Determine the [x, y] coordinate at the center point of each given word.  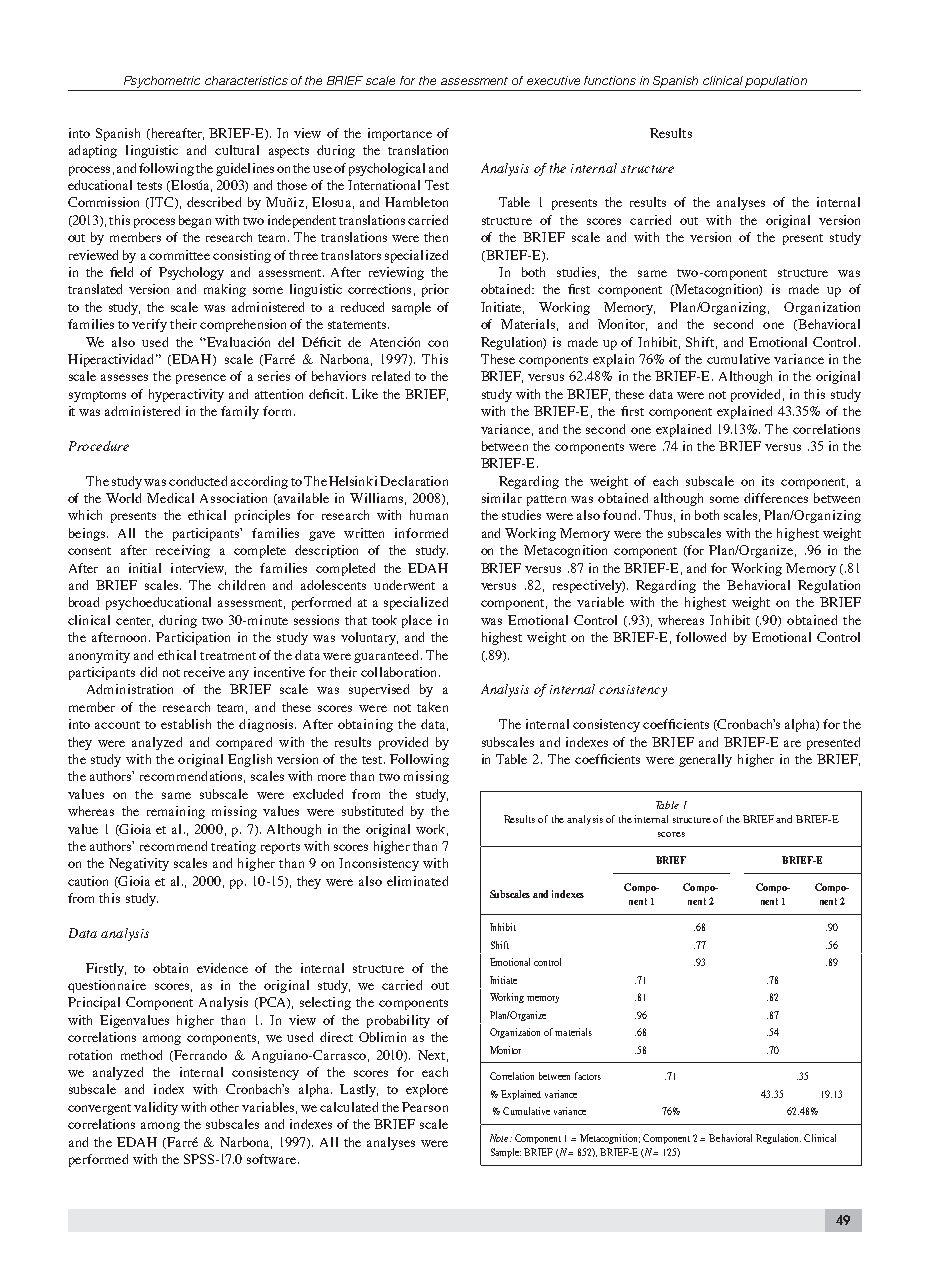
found [621, 515]
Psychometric [162, 82]
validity [156, 1108]
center [134, 622]
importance [400, 134]
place [417, 621]
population [776, 82]
